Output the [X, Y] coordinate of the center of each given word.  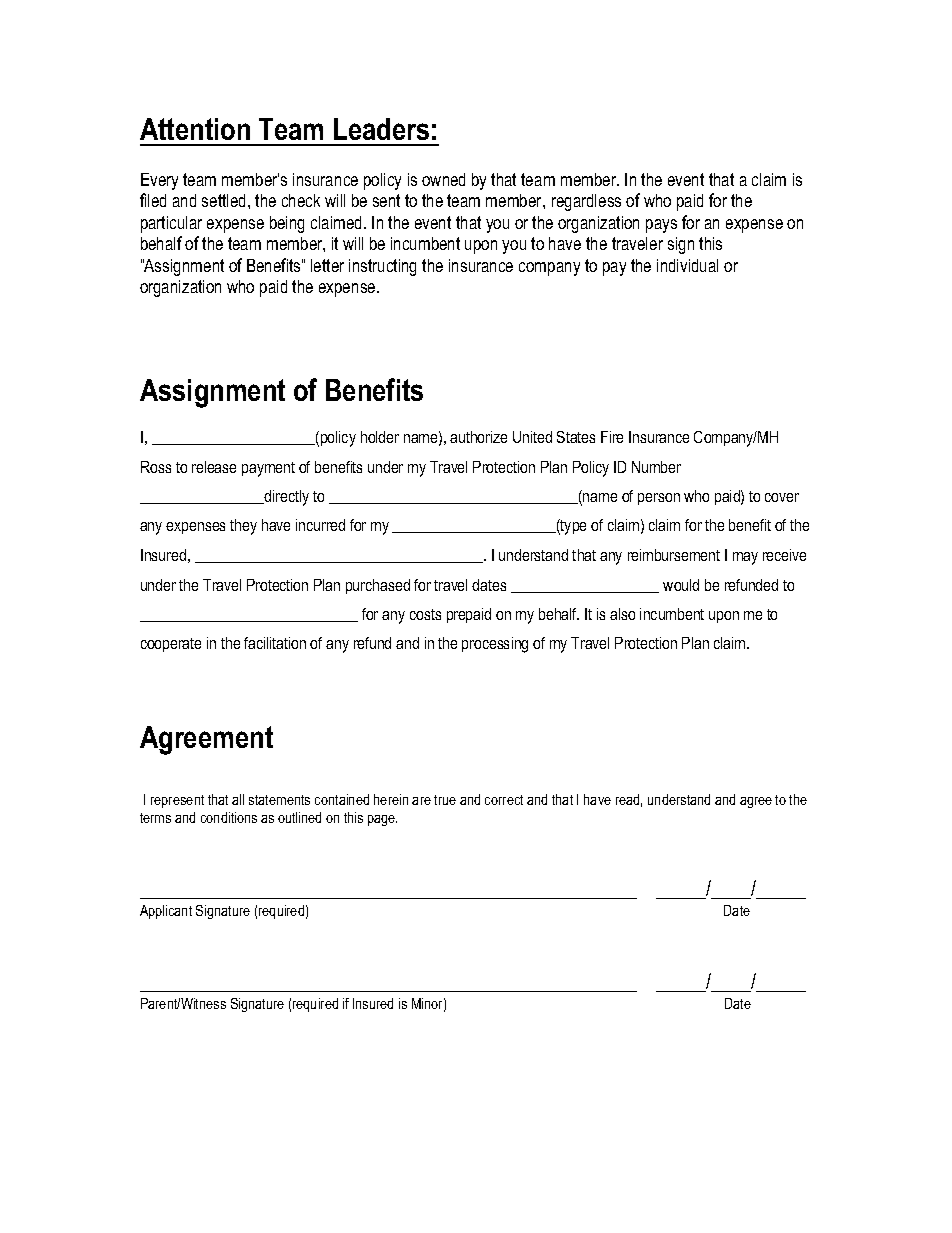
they [243, 527]
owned [443, 179]
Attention [195, 129]
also [622, 614]
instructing [382, 267]
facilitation [275, 643]
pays [661, 226]
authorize [478, 437]
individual [687, 265]
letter [327, 265]
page [382, 820]
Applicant [166, 912]
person [659, 499]
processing [495, 645]
